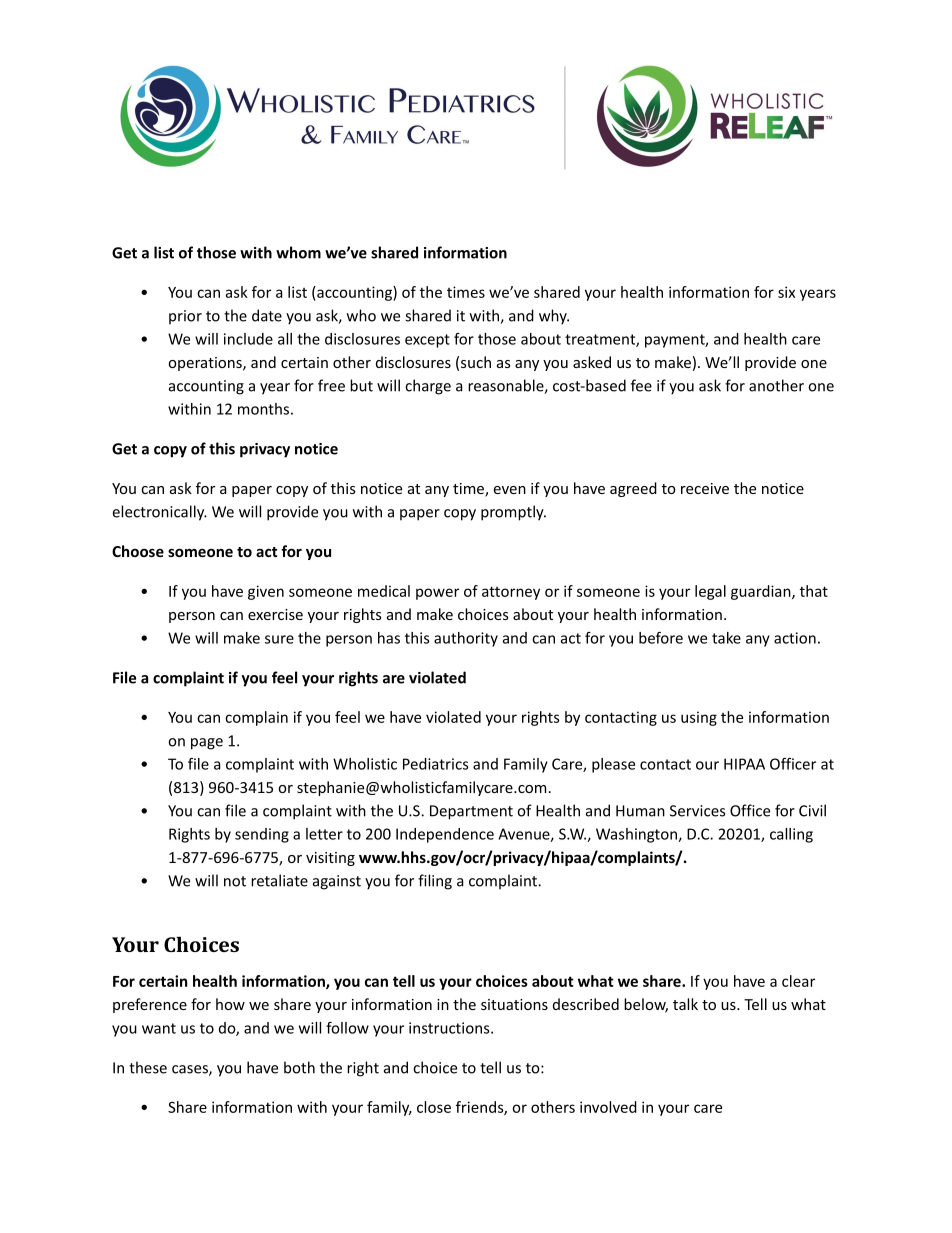 This page has height=1233, width=952. What do you see at coordinates (554, 317) in the page?
I see `why` at bounding box center [554, 317].
